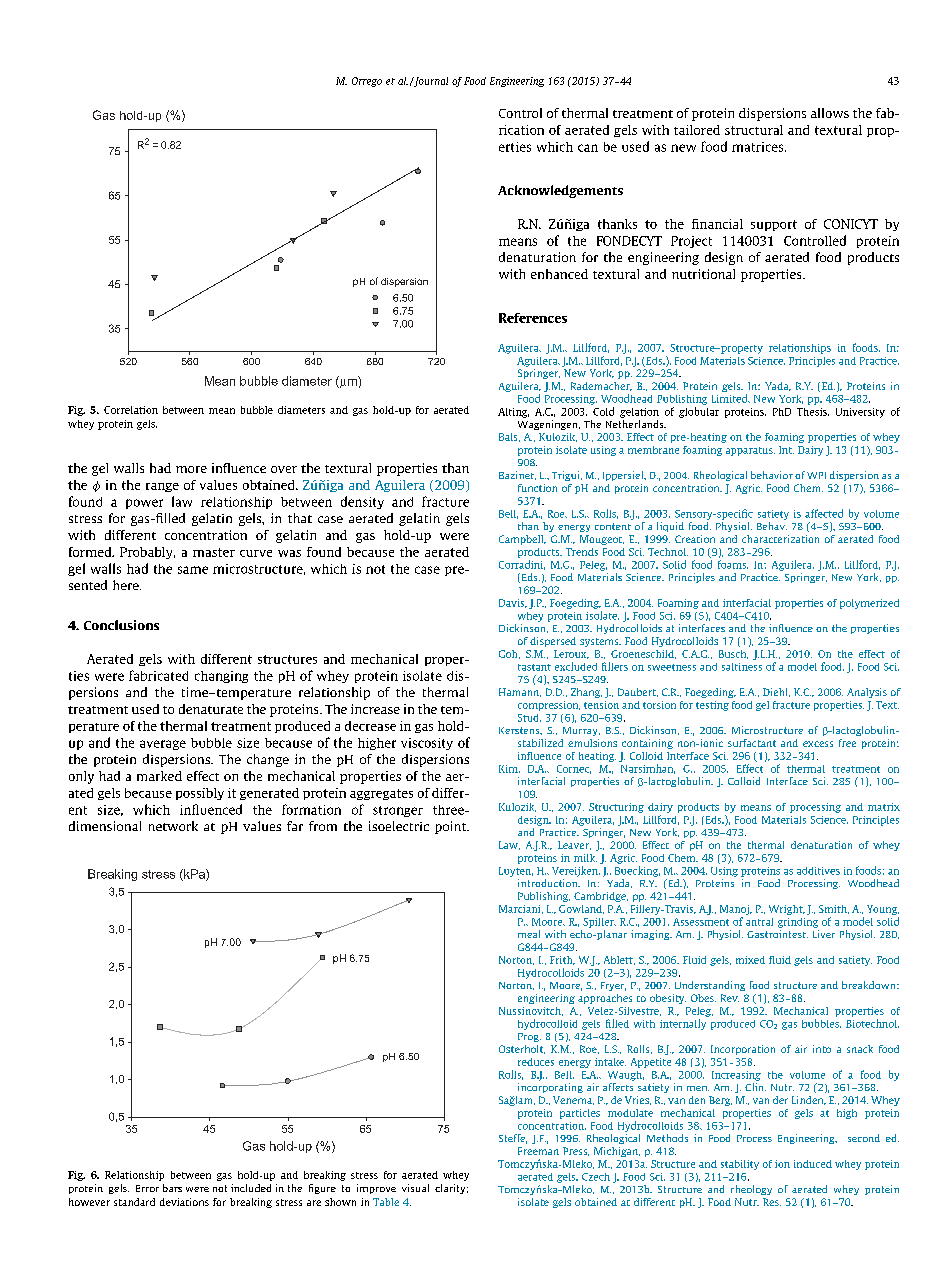 Image resolution: width=952 pixels, height=1270 pixels. Describe the element at coordinates (172, 1188) in the screenshot. I see `bars` at that location.
